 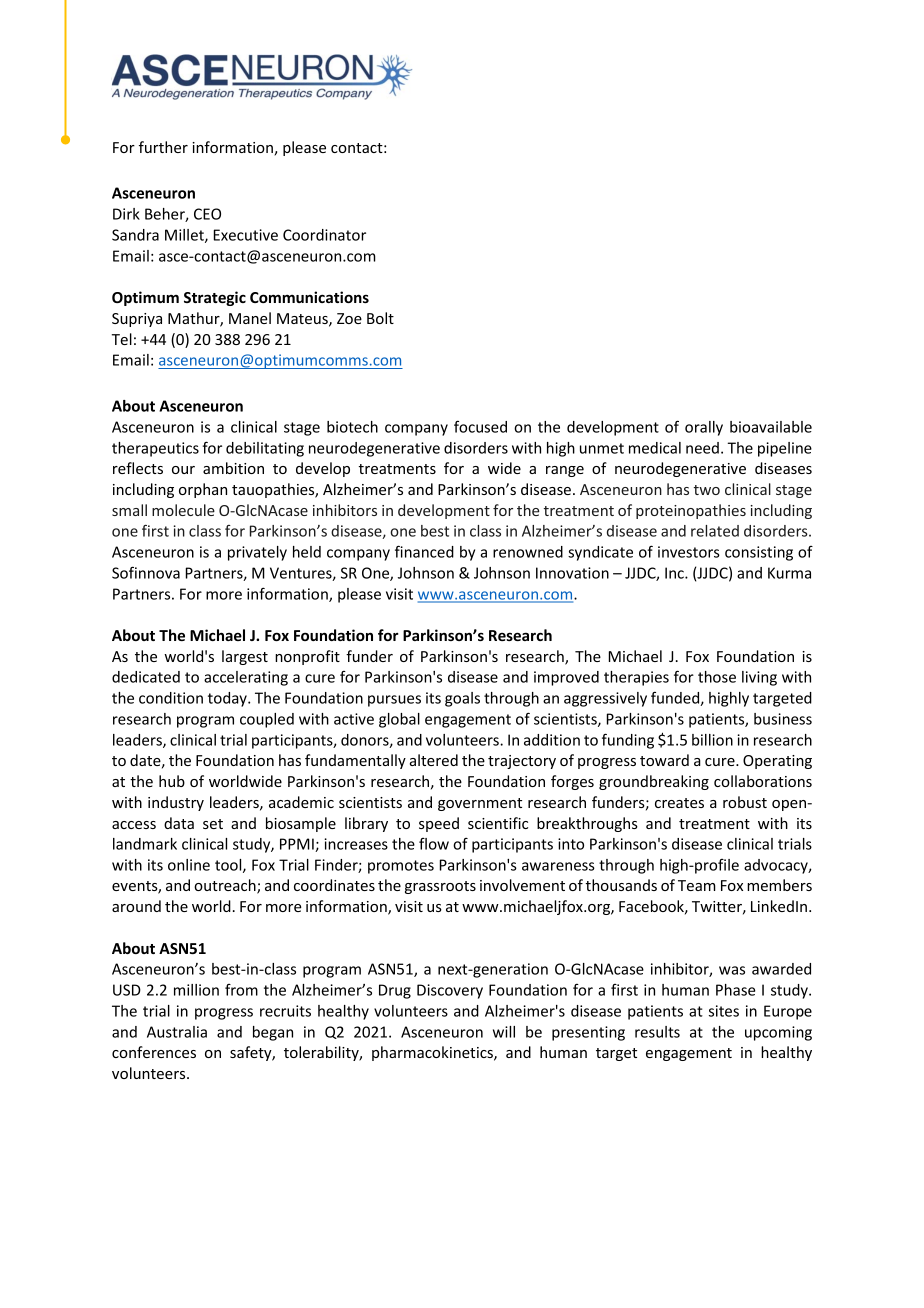 What do you see at coordinates (712, 740) in the screenshot?
I see `billion` at bounding box center [712, 740].
